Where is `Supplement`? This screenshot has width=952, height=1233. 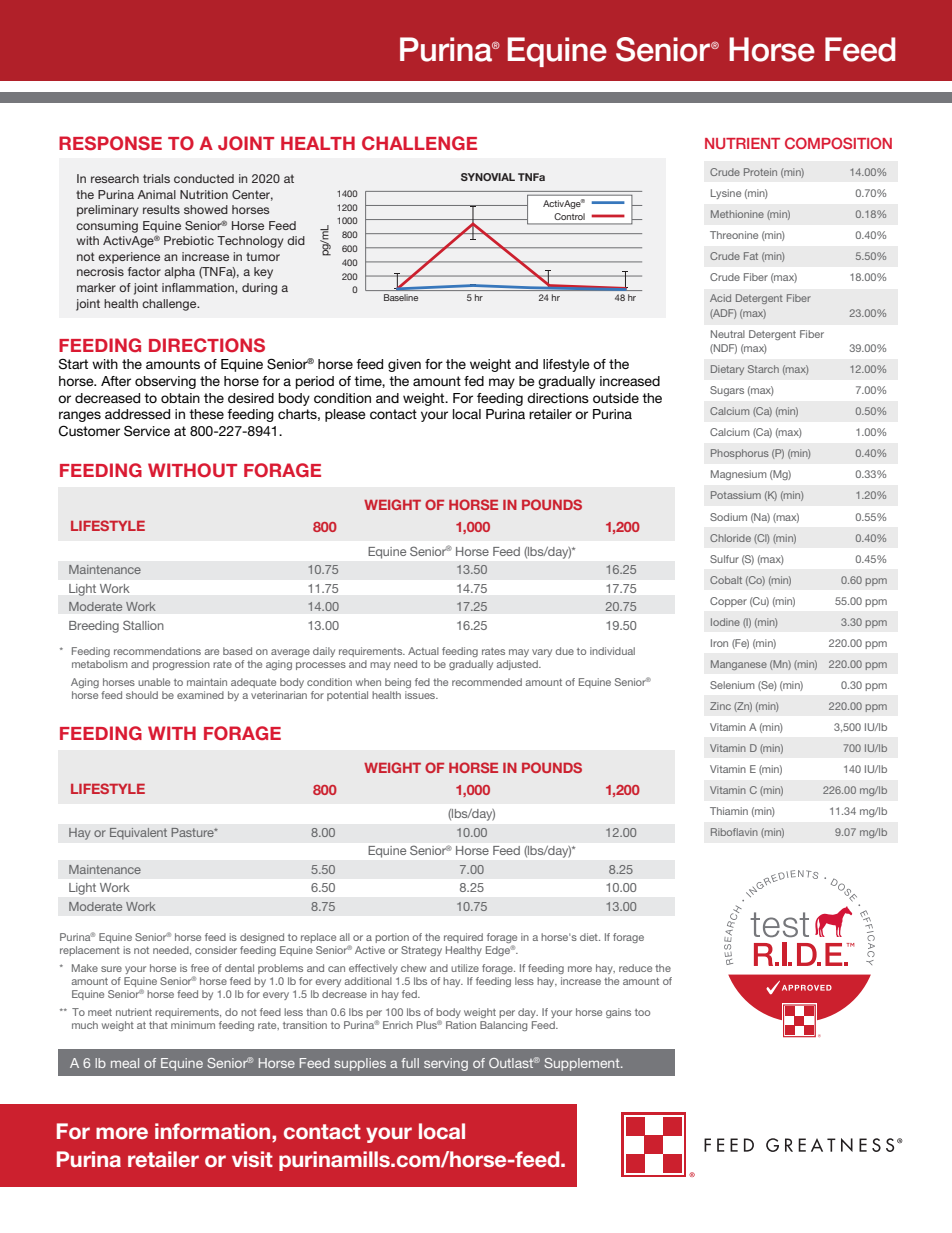
Supplement is located at coordinates (583, 1064).
